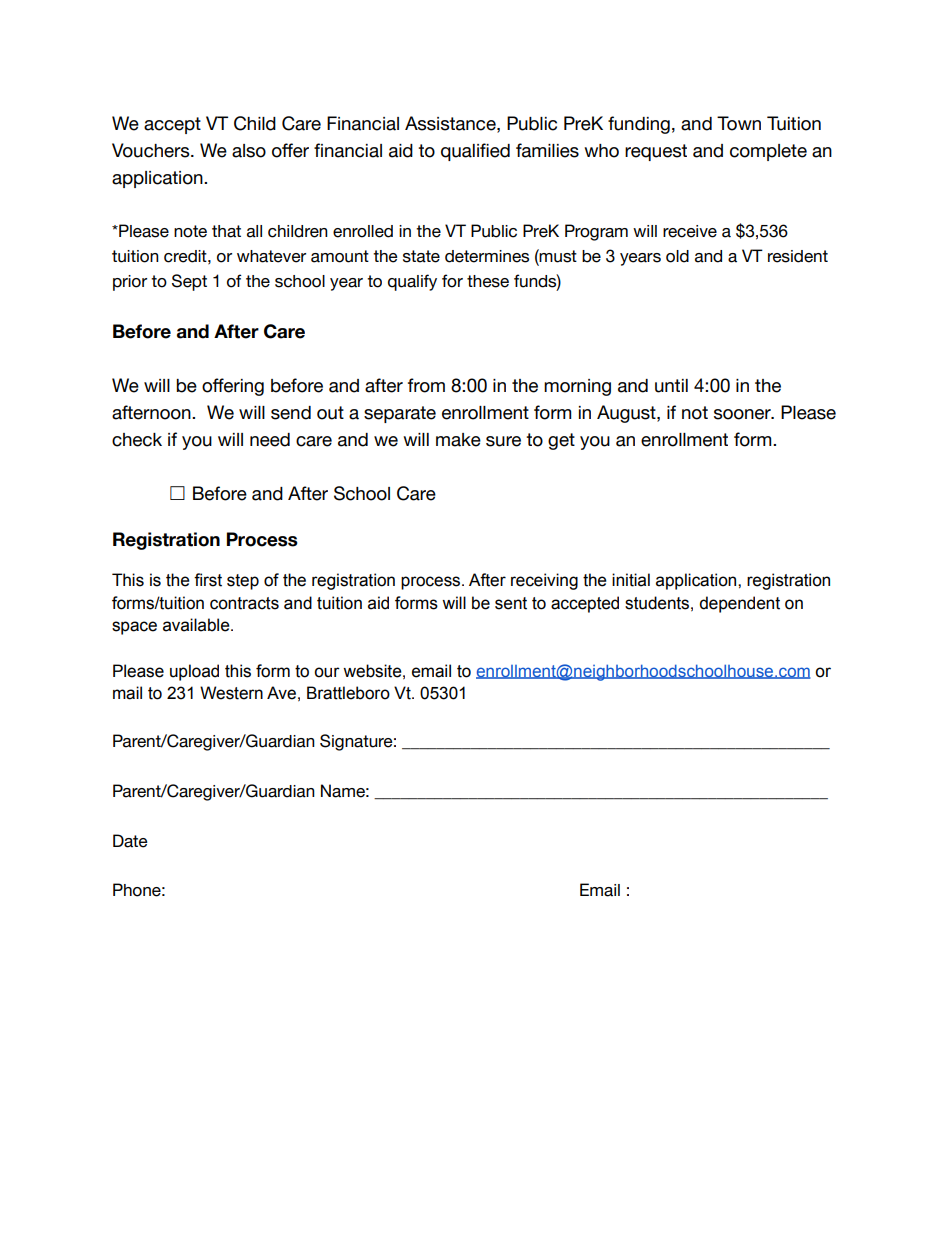 This screenshot has height=1233, width=952. I want to click on qualified, so click(475, 152).
